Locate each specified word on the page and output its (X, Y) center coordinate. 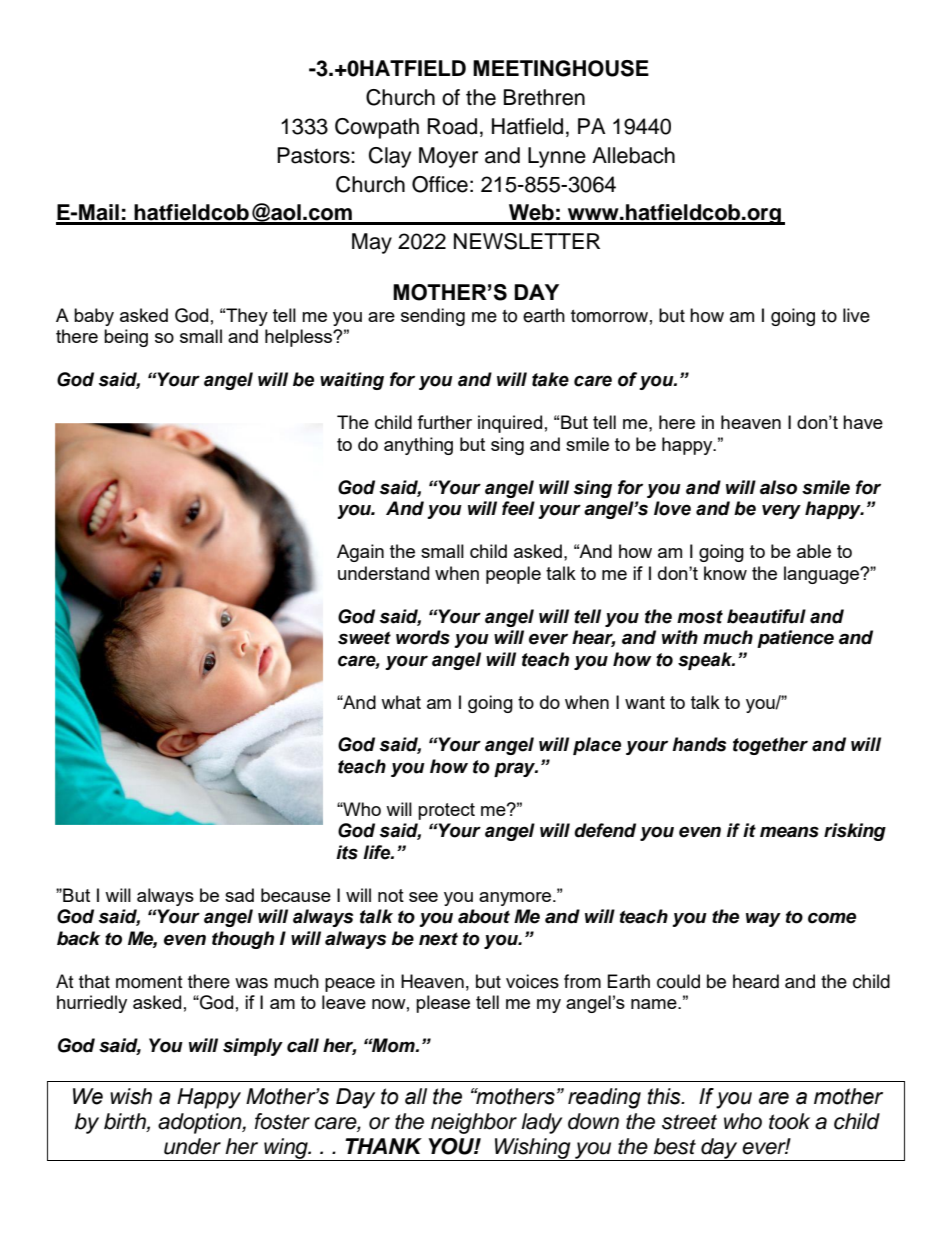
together (770, 746)
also (778, 487)
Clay (390, 157)
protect (446, 811)
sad (239, 895)
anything (418, 446)
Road (452, 126)
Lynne (557, 157)
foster (282, 1121)
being (126, 338)
